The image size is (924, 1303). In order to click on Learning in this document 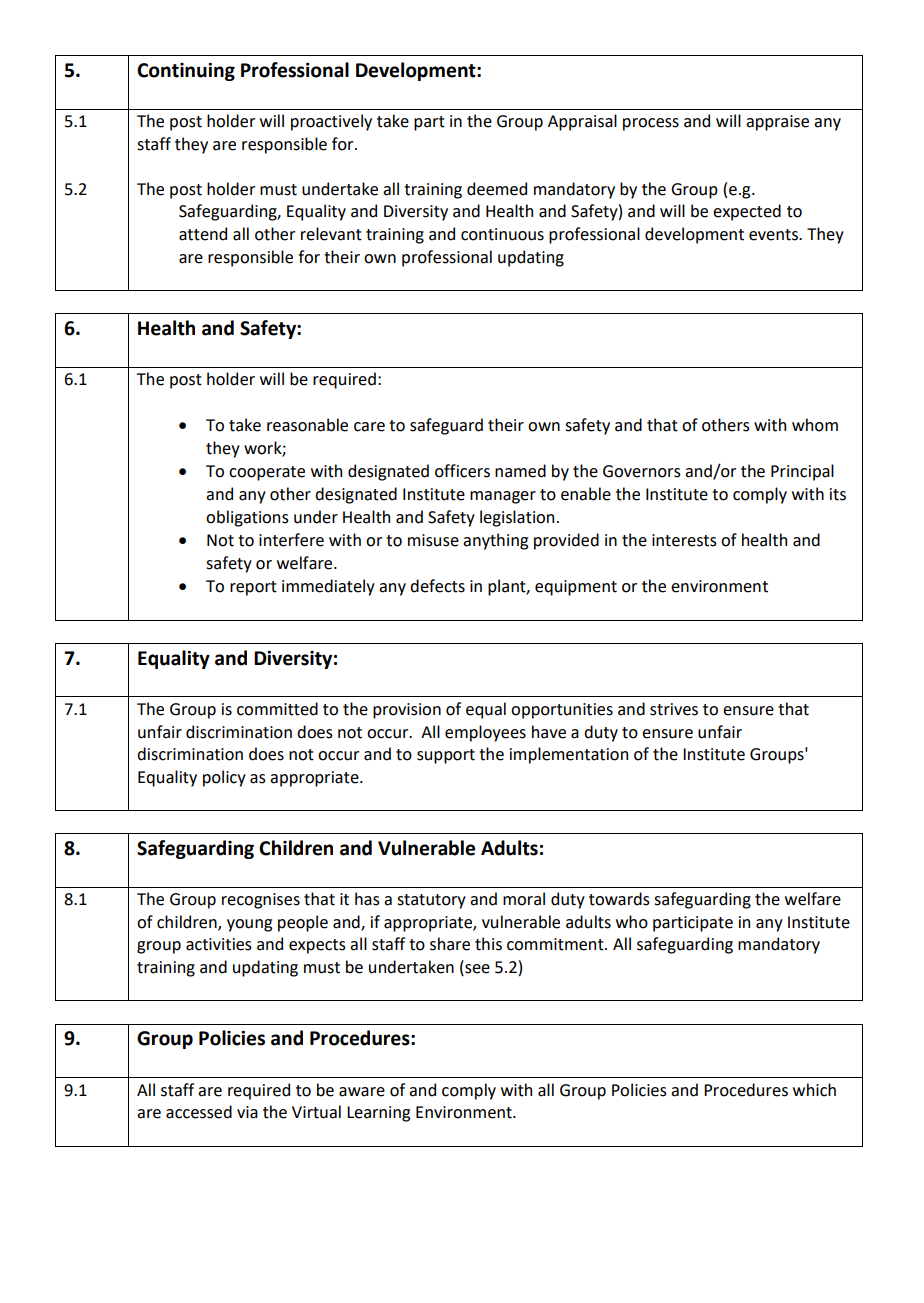, I will do `click(378, 1114)`.
